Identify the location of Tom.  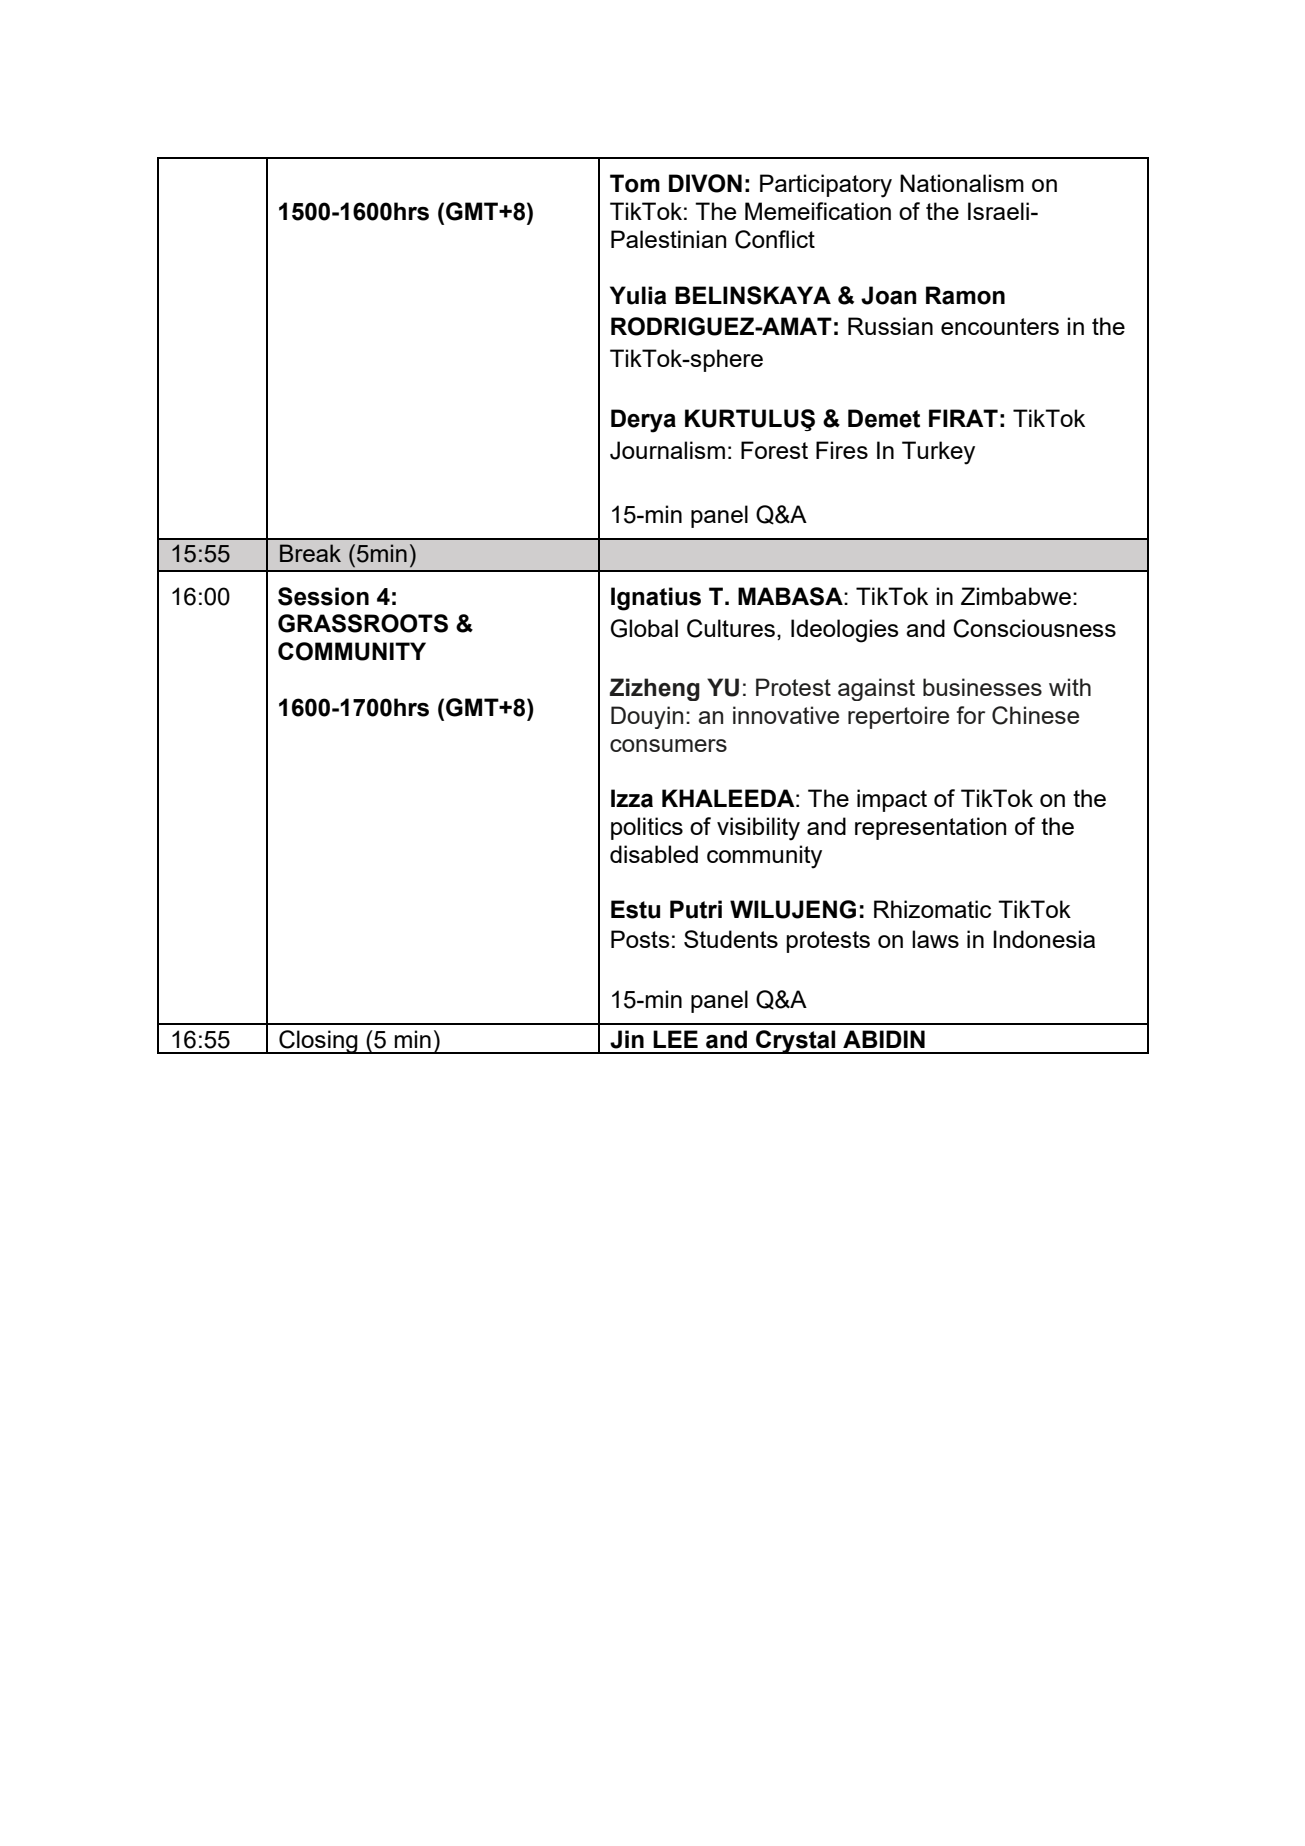
(635, 183).
